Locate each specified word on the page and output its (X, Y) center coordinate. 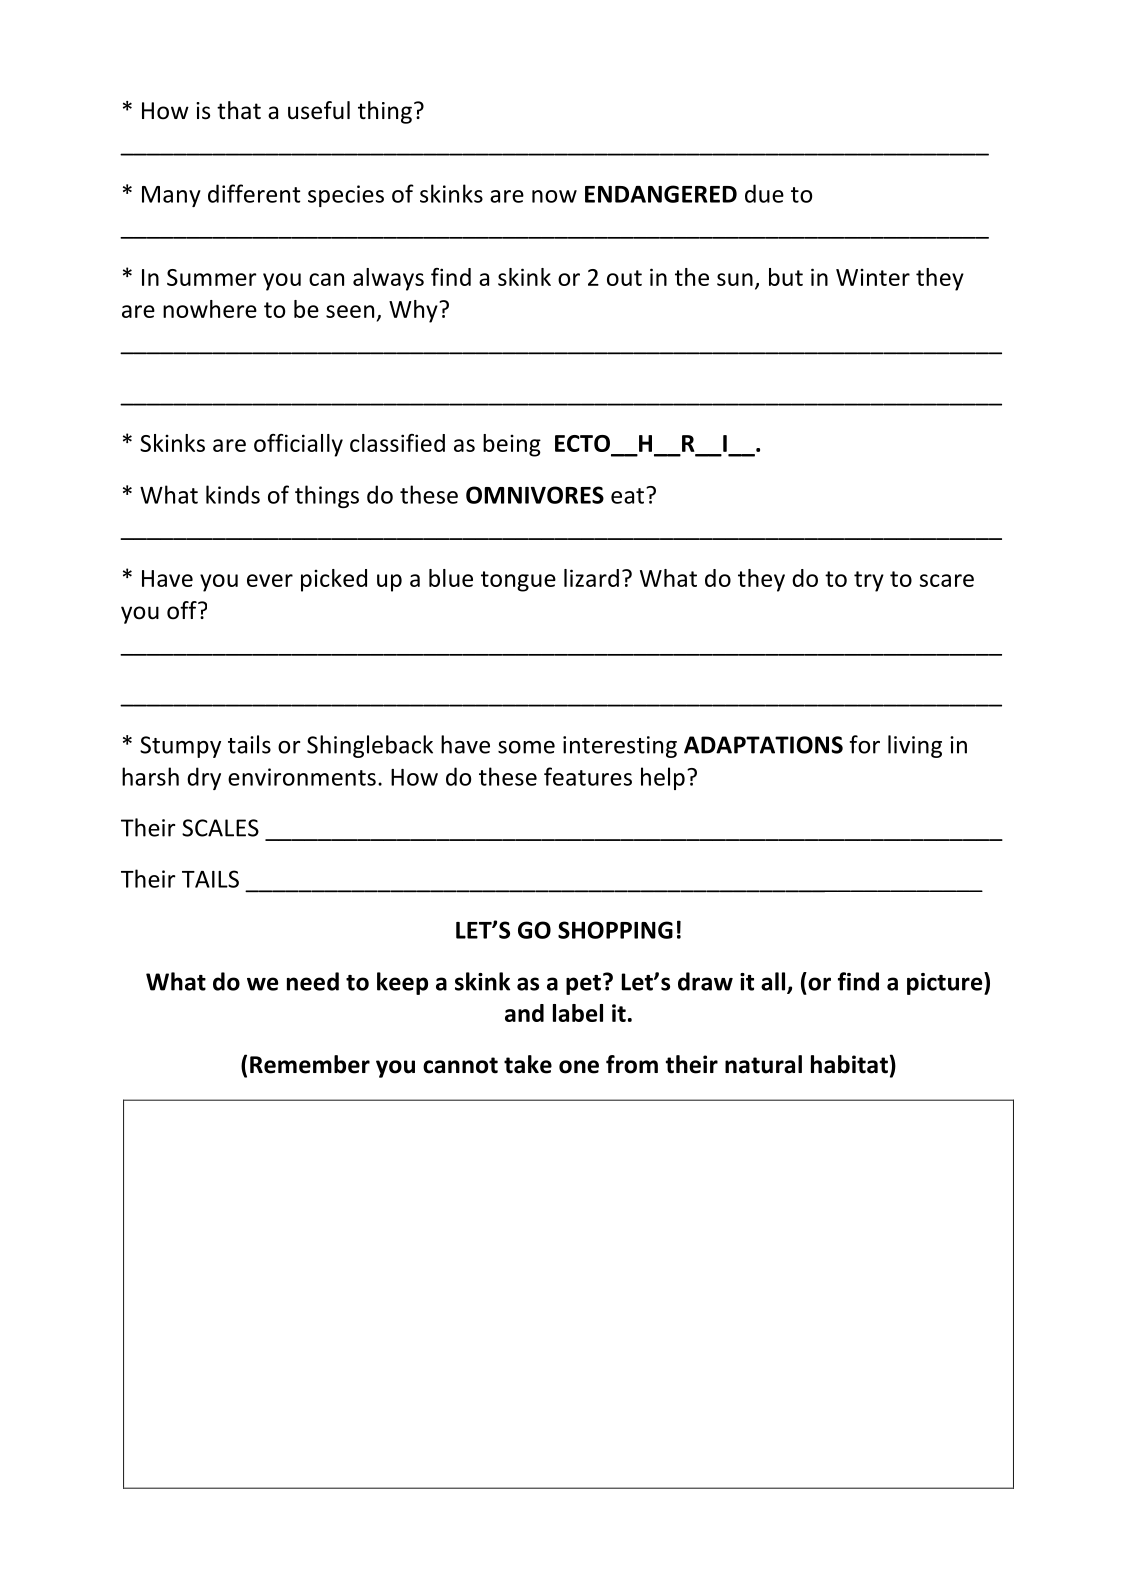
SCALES (220, 828)
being (512, 445)
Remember (310, 1064)
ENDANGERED (661, 194)
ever (270, 580)
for (864, 744)
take (528, 1064)
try (869, 581)
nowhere (210, 309)
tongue (518, 581)
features (588, 776)
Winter (873, 277)
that (239, 110)
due (764, 193)
